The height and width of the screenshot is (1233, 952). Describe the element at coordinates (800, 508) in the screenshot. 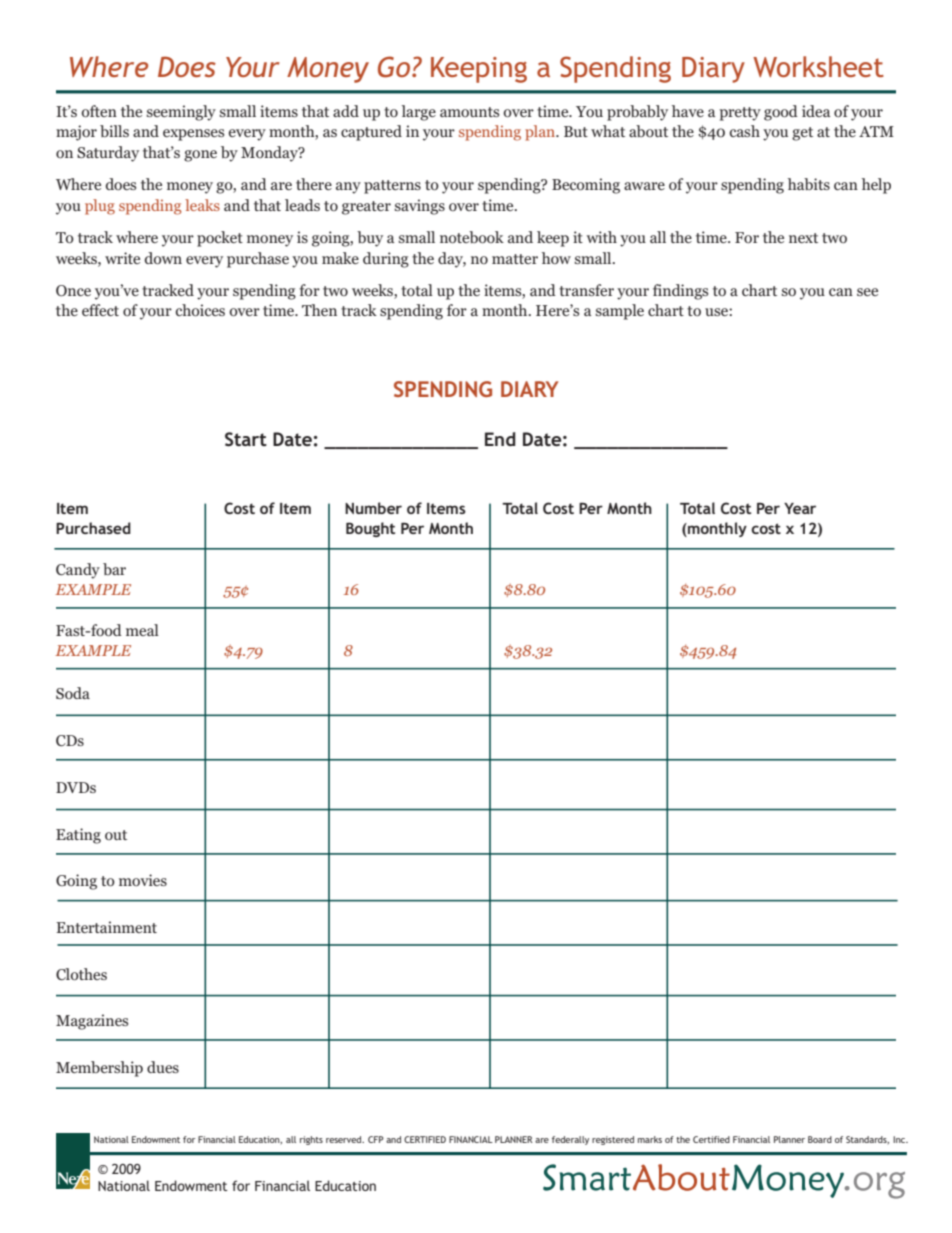

I see `Year` at that location.
